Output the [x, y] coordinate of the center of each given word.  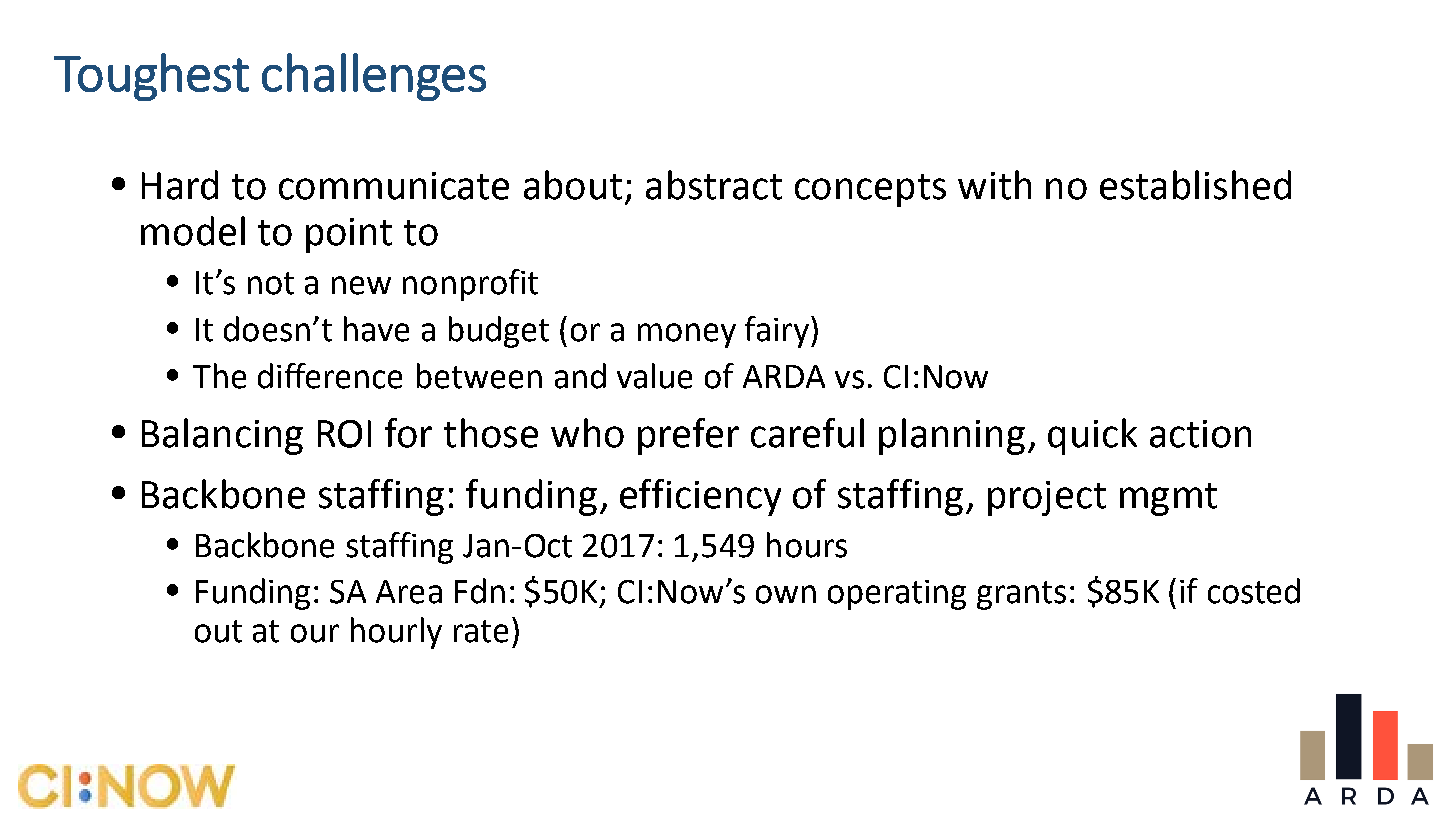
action [1200, 434]
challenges [374, 77]
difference [330, 376]
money [687, 335]
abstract [714, 185]
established [1195, 185]
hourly [396, 633]
